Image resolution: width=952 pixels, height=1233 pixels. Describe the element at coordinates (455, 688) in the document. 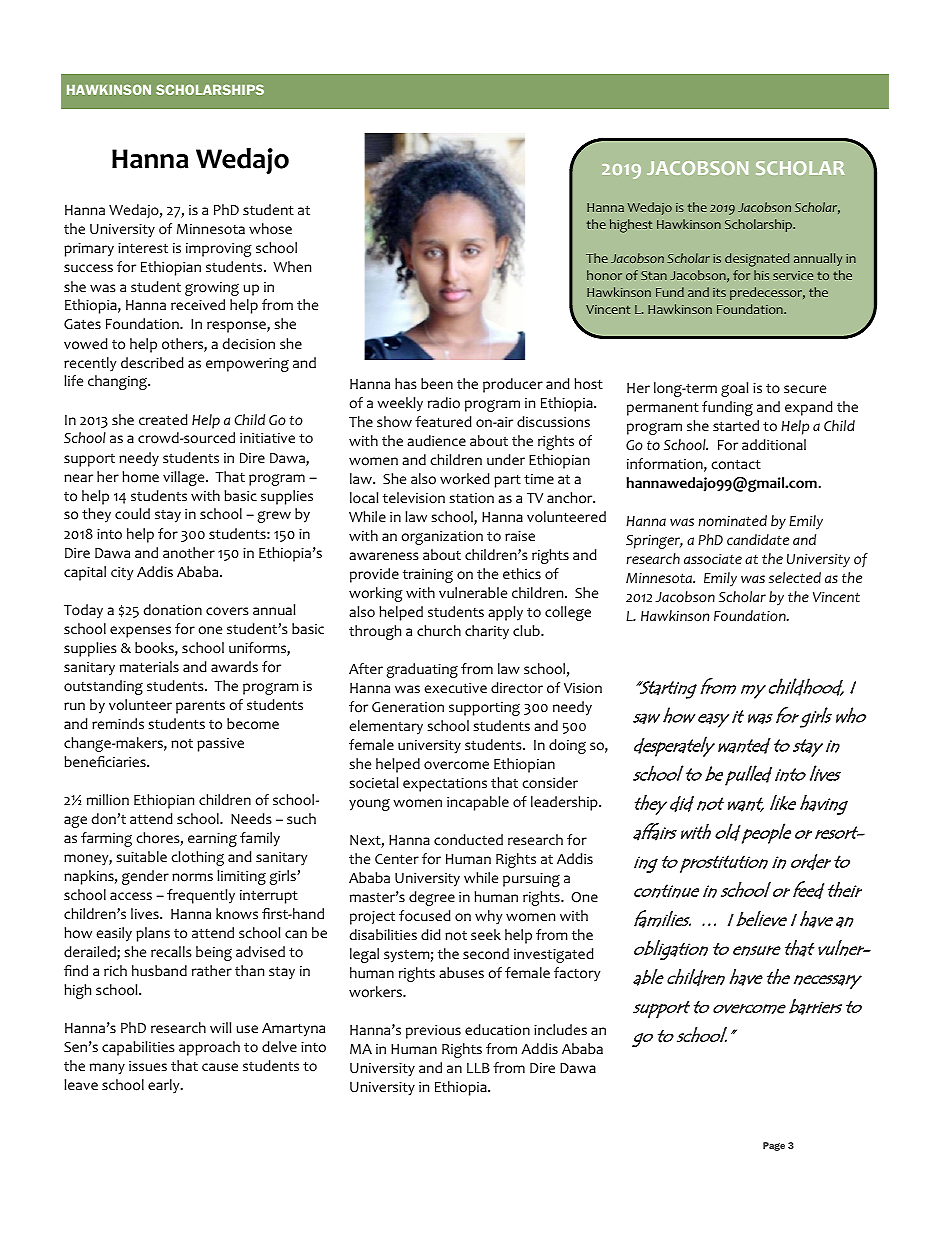

I see `executive` at that location.
